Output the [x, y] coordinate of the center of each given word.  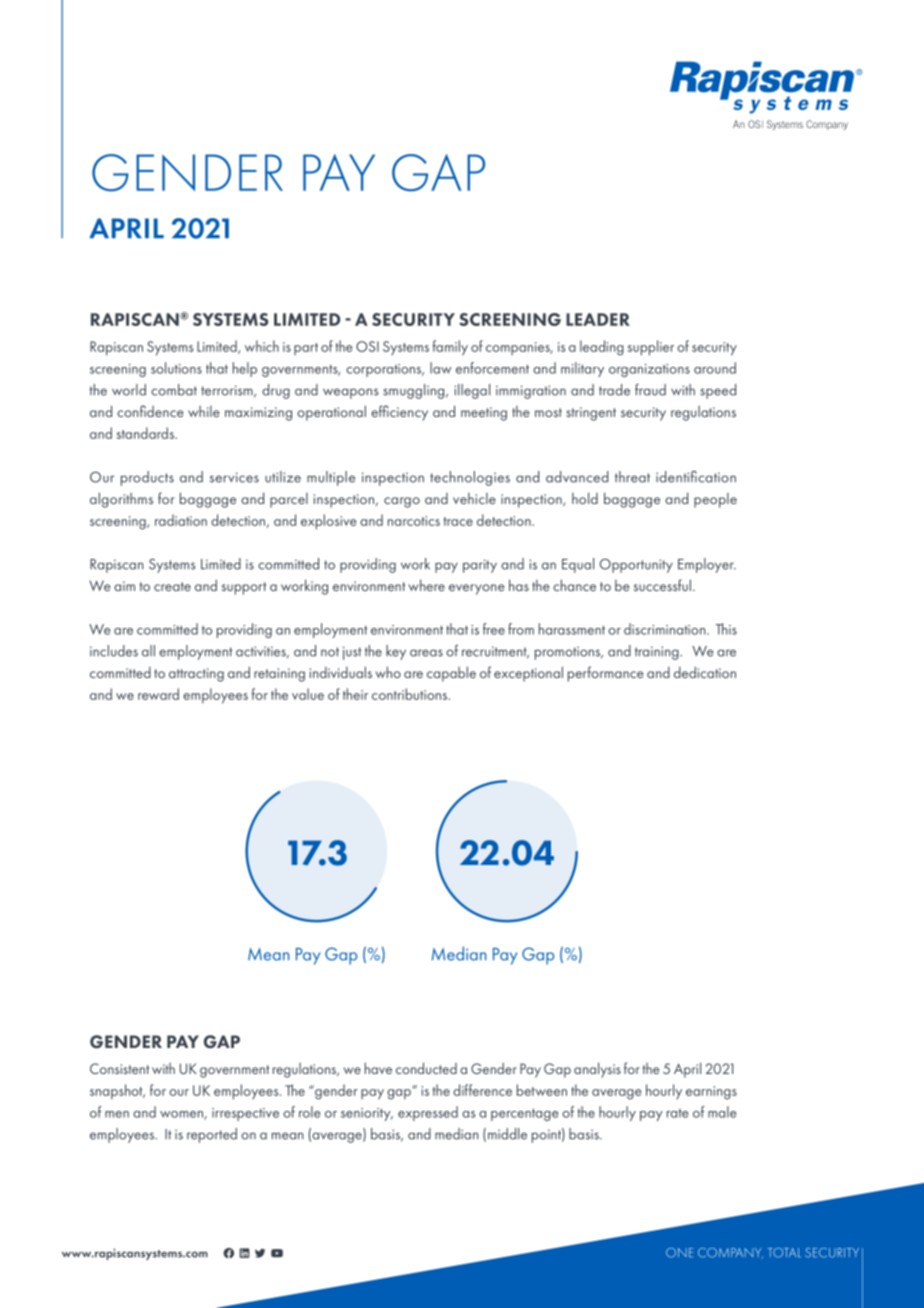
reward [158, 694]
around [715, 368]
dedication [705, 672]
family [450, 348]
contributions [411, 694]
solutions [176, 368]
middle [507, 1134]
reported [212, 1135]
